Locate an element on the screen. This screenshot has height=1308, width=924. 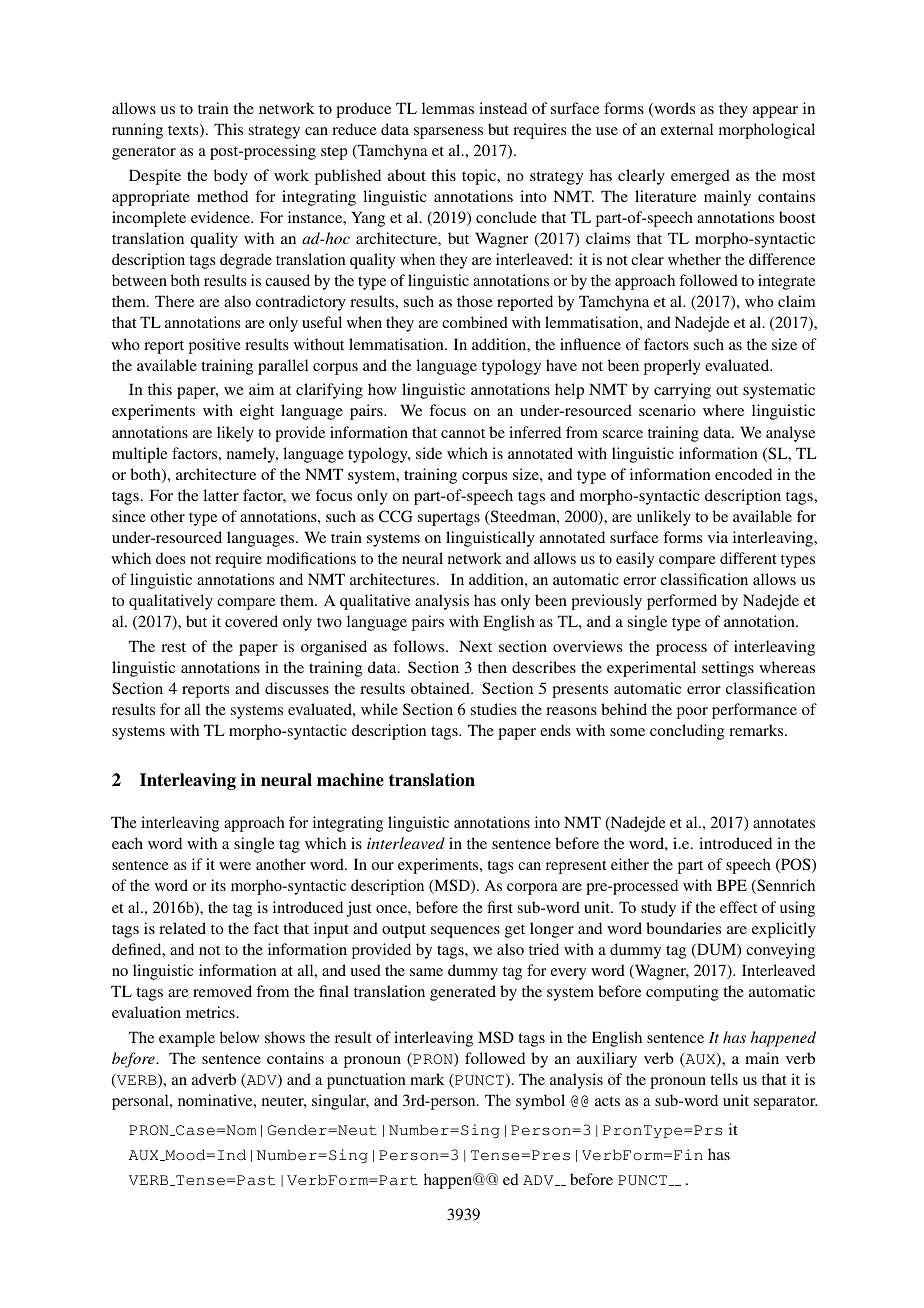
symbol is located at coordinates (540, 1102).
